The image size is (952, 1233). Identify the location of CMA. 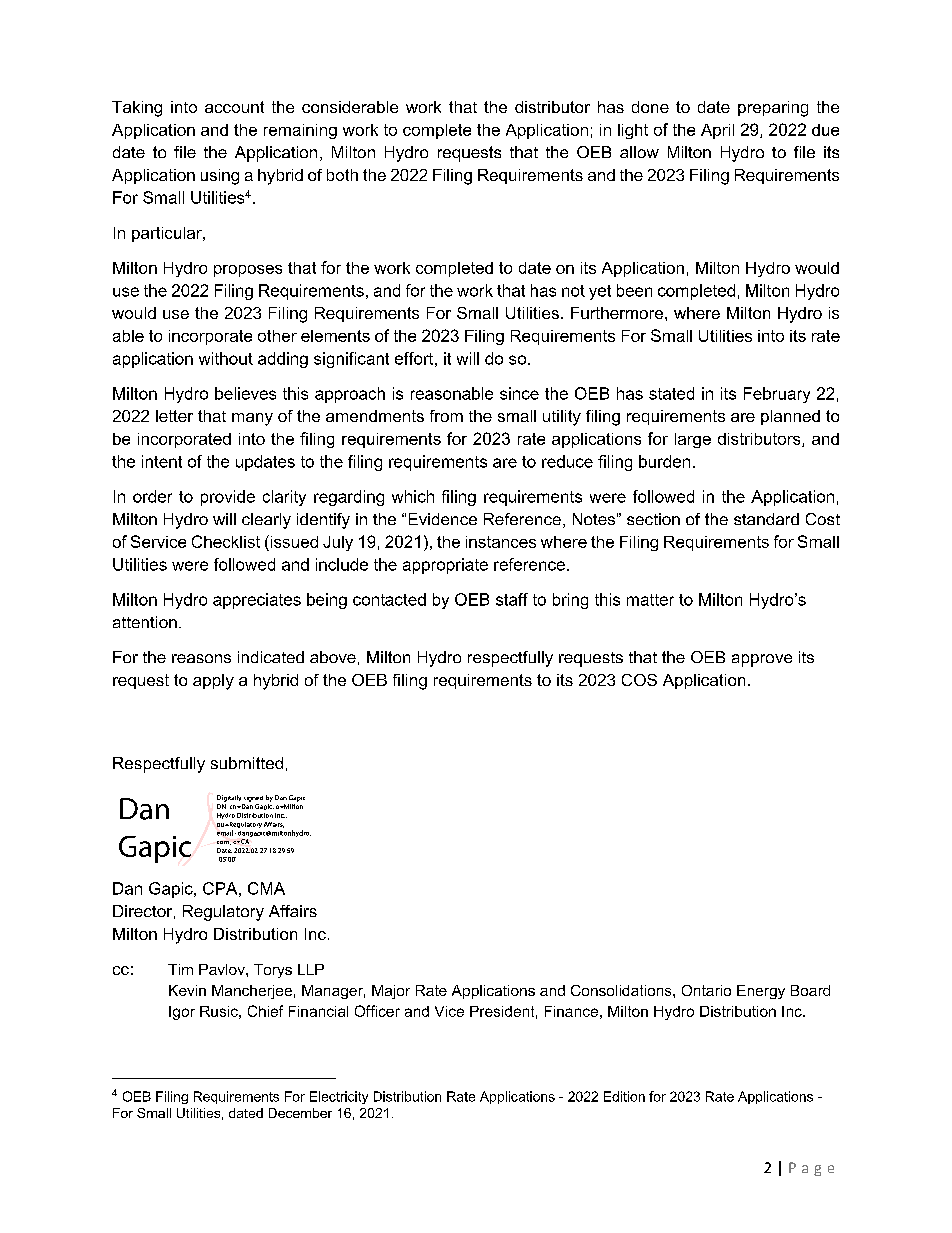
(266, 888).
